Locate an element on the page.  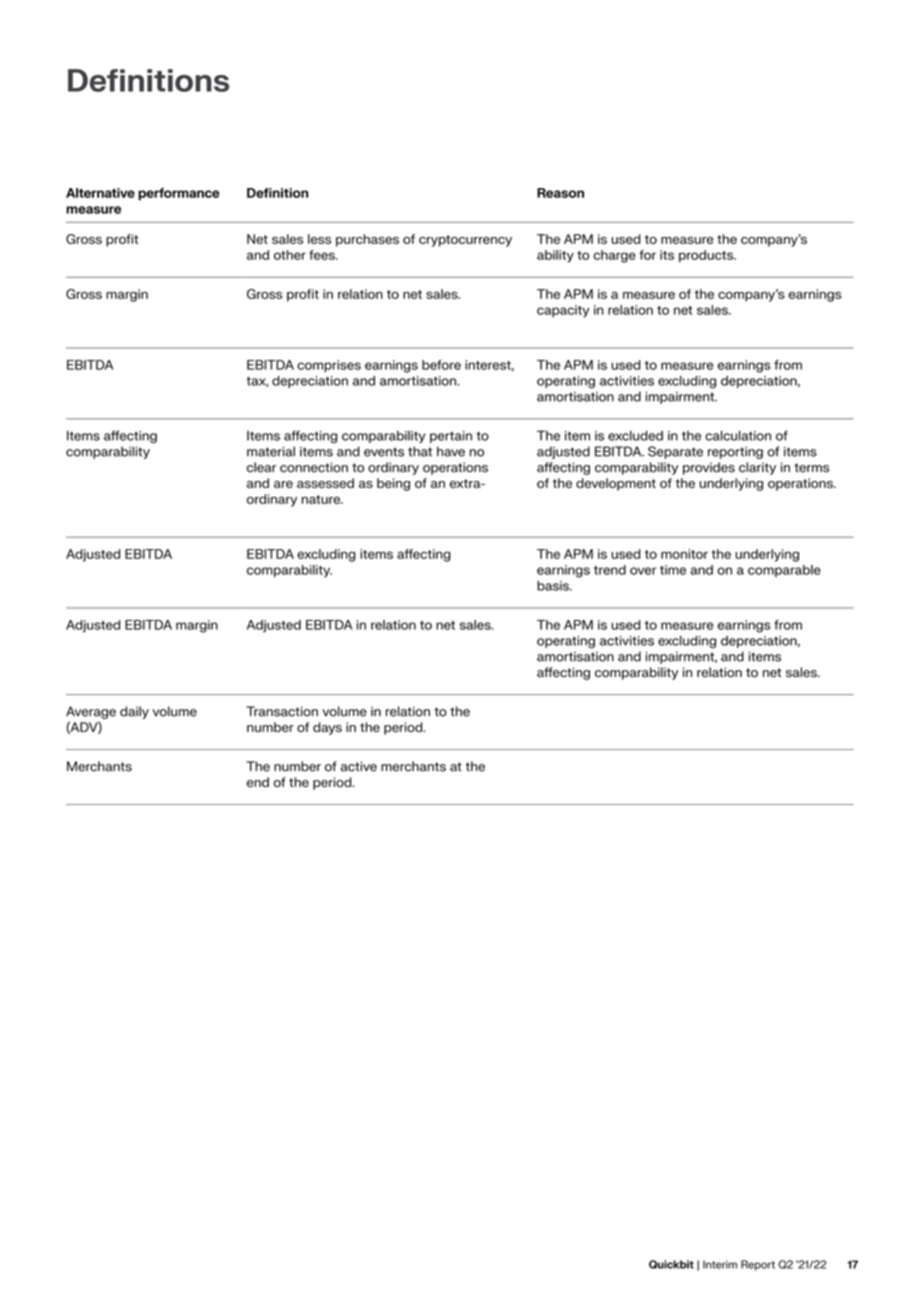
products is located at coordinates (707, 256).
